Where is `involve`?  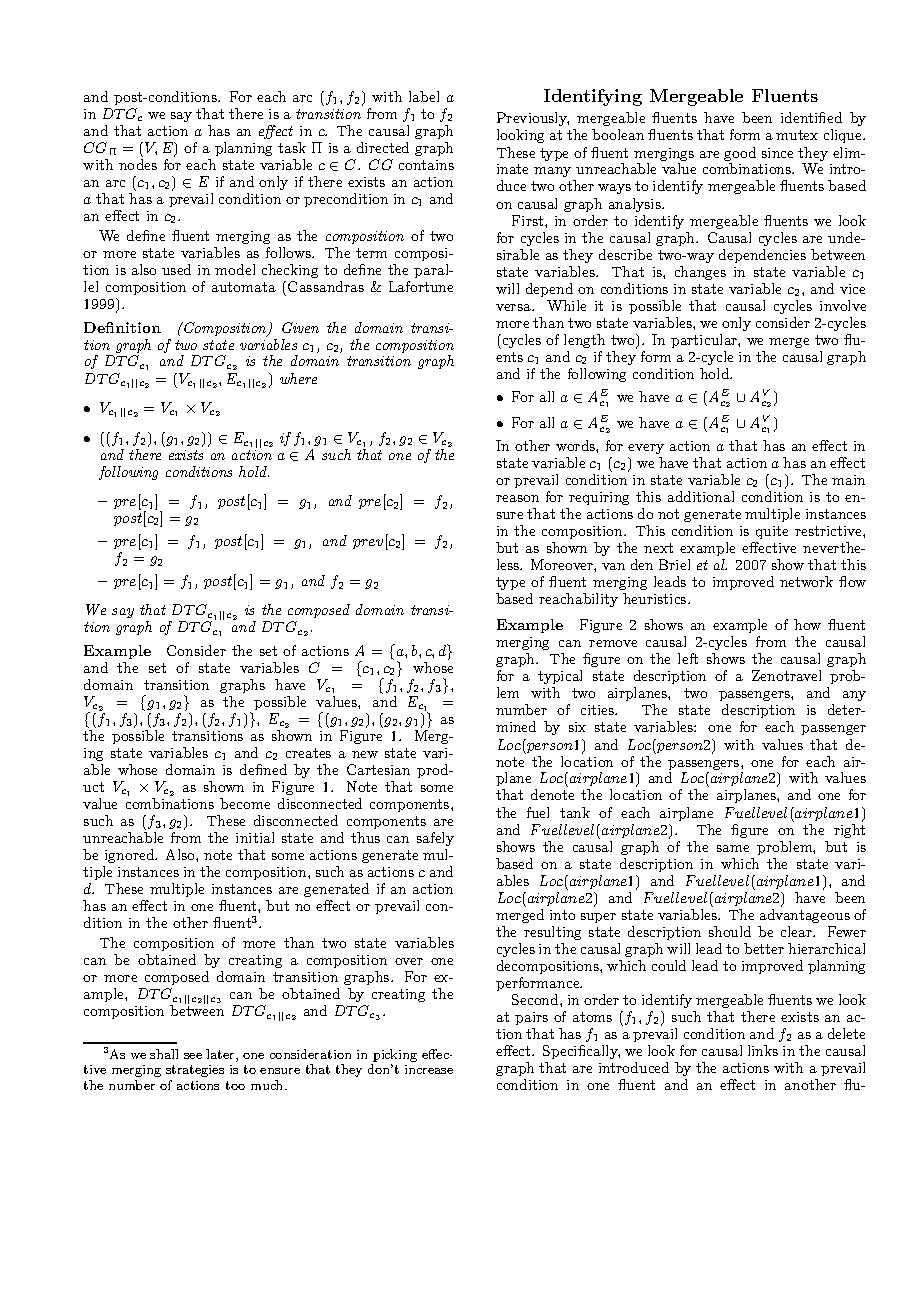
involve is located at coordinates (843, 305).
